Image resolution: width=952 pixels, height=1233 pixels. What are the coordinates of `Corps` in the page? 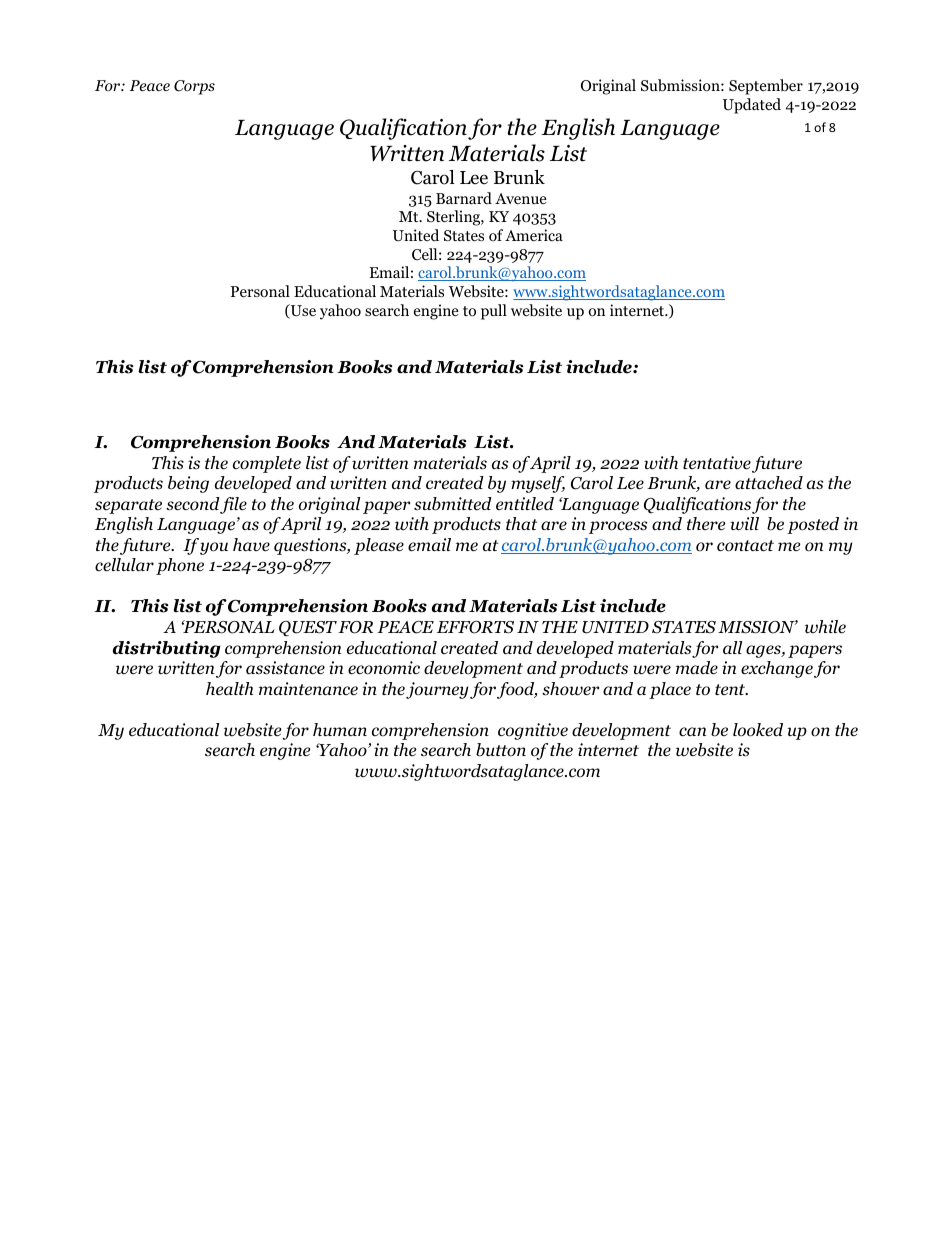 It's located at (194, 87).
